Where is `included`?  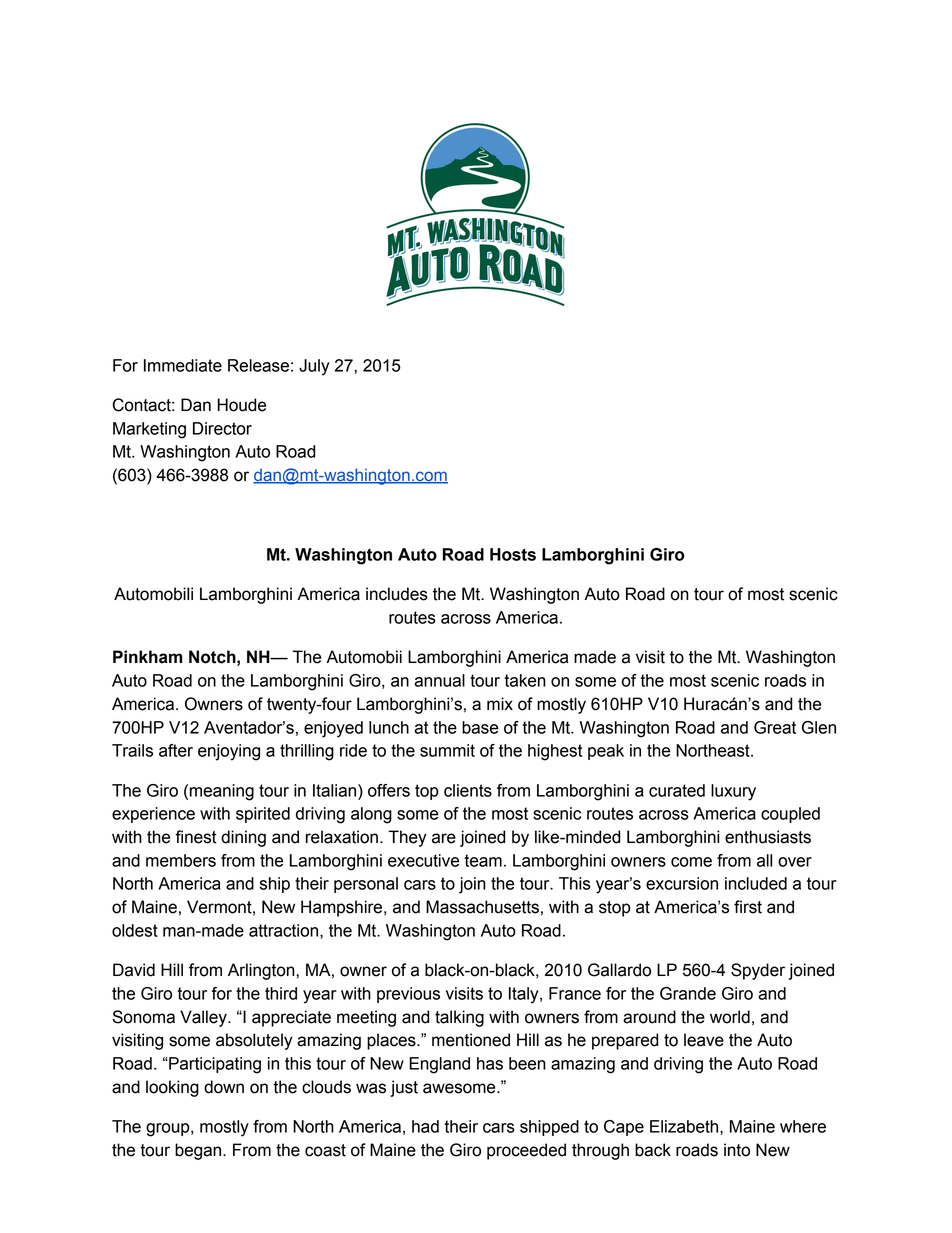 included is located at coordinates (756, 883).
